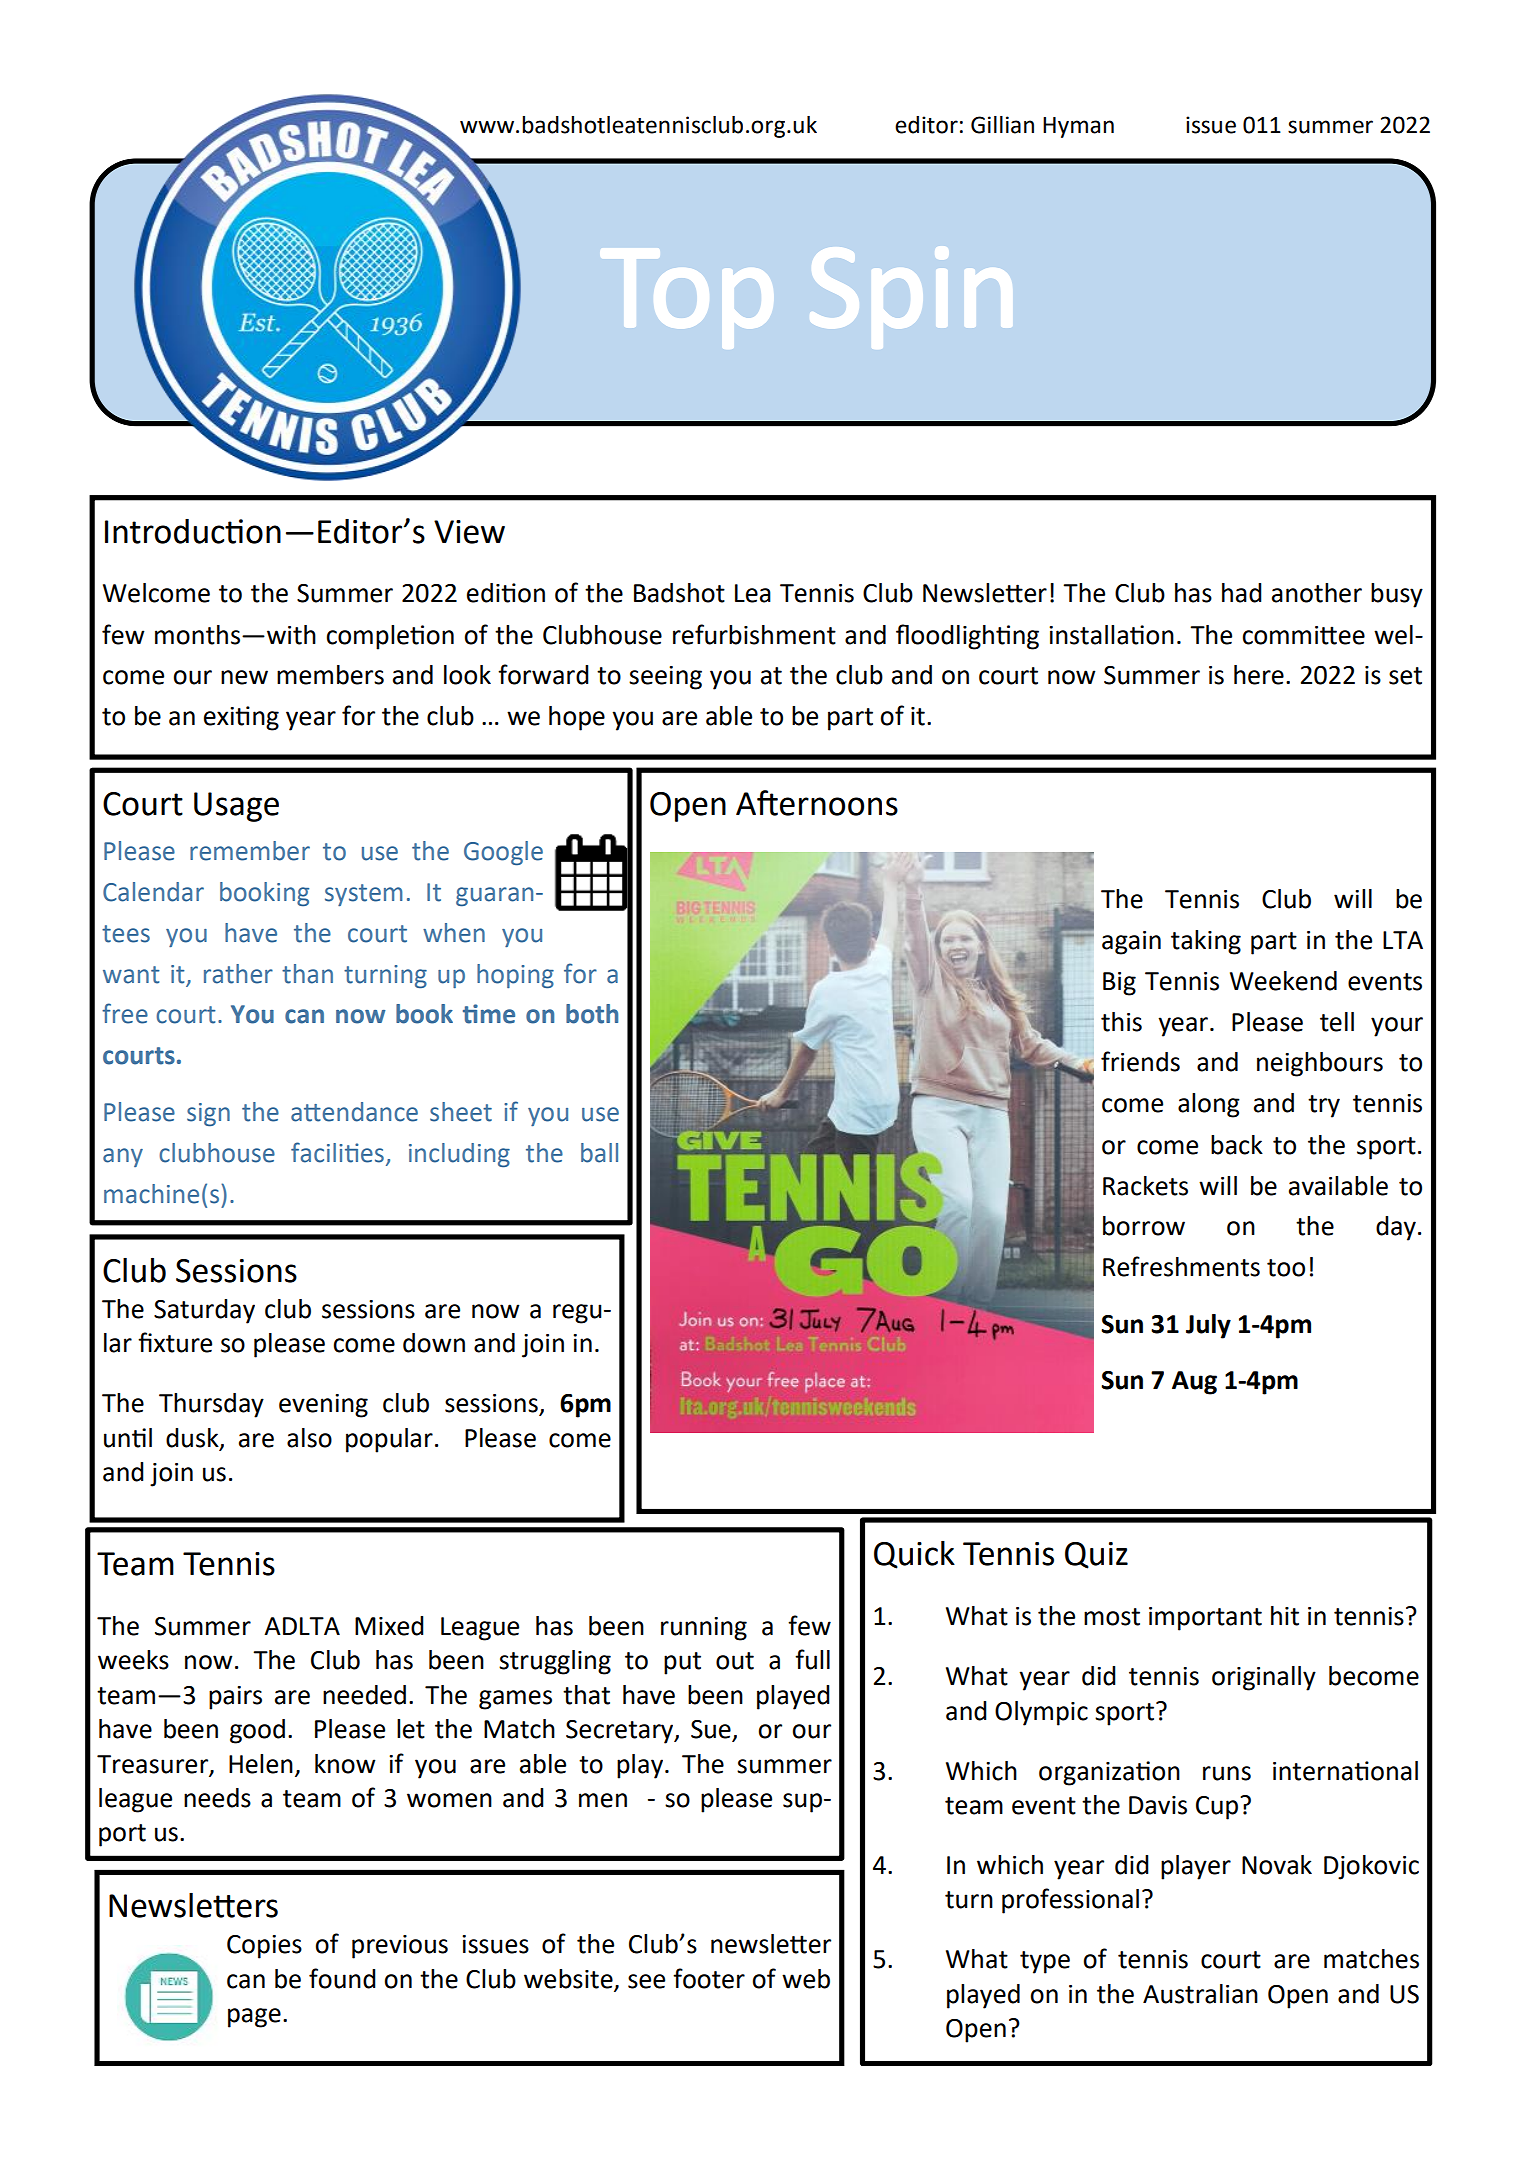  Describe the element at coordinates (754, 634) in the screenshot. I see `refurbishment` at that location.
